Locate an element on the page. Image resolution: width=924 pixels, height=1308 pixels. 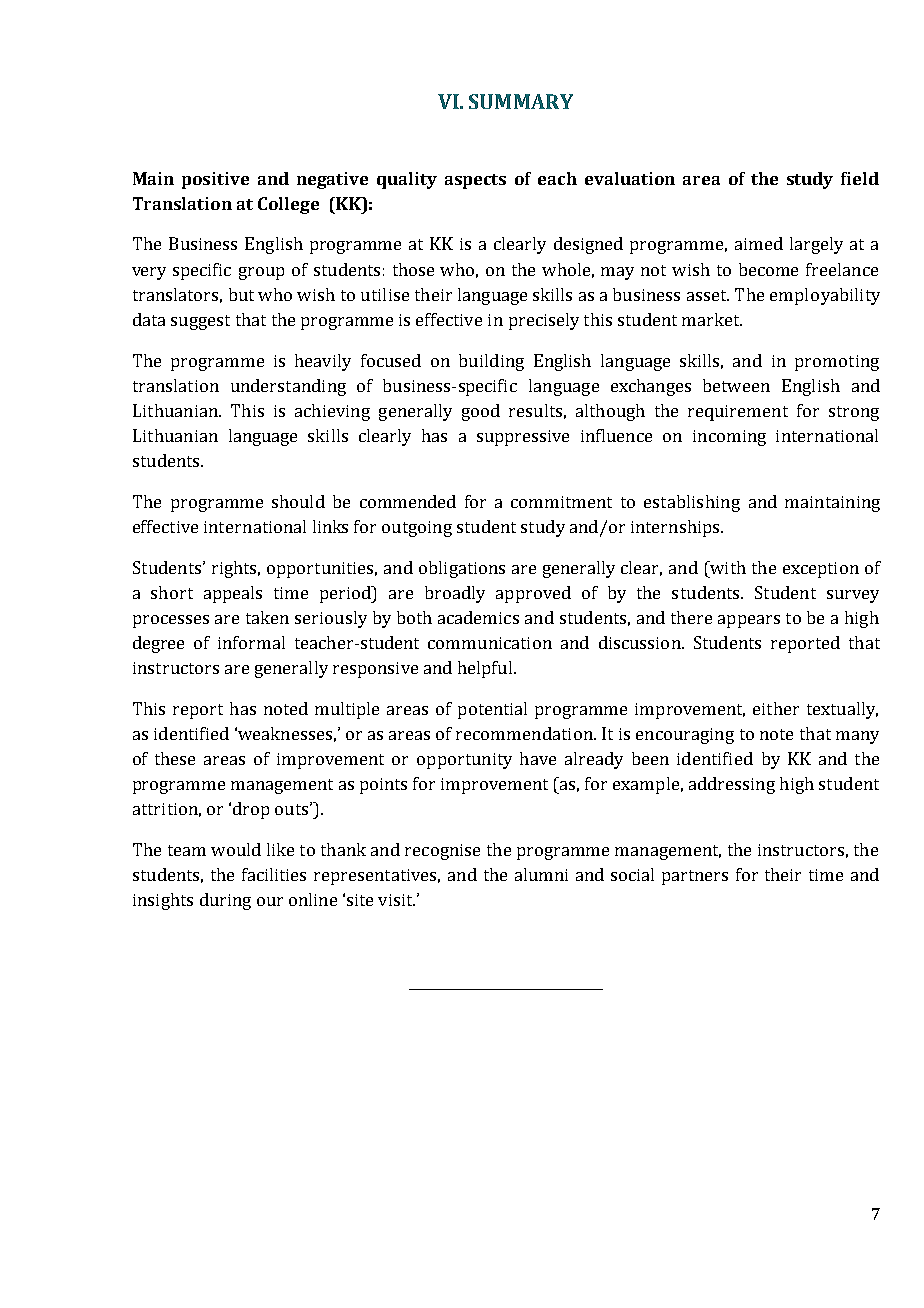
SUMMARY is located at coordinates (521, 101).
